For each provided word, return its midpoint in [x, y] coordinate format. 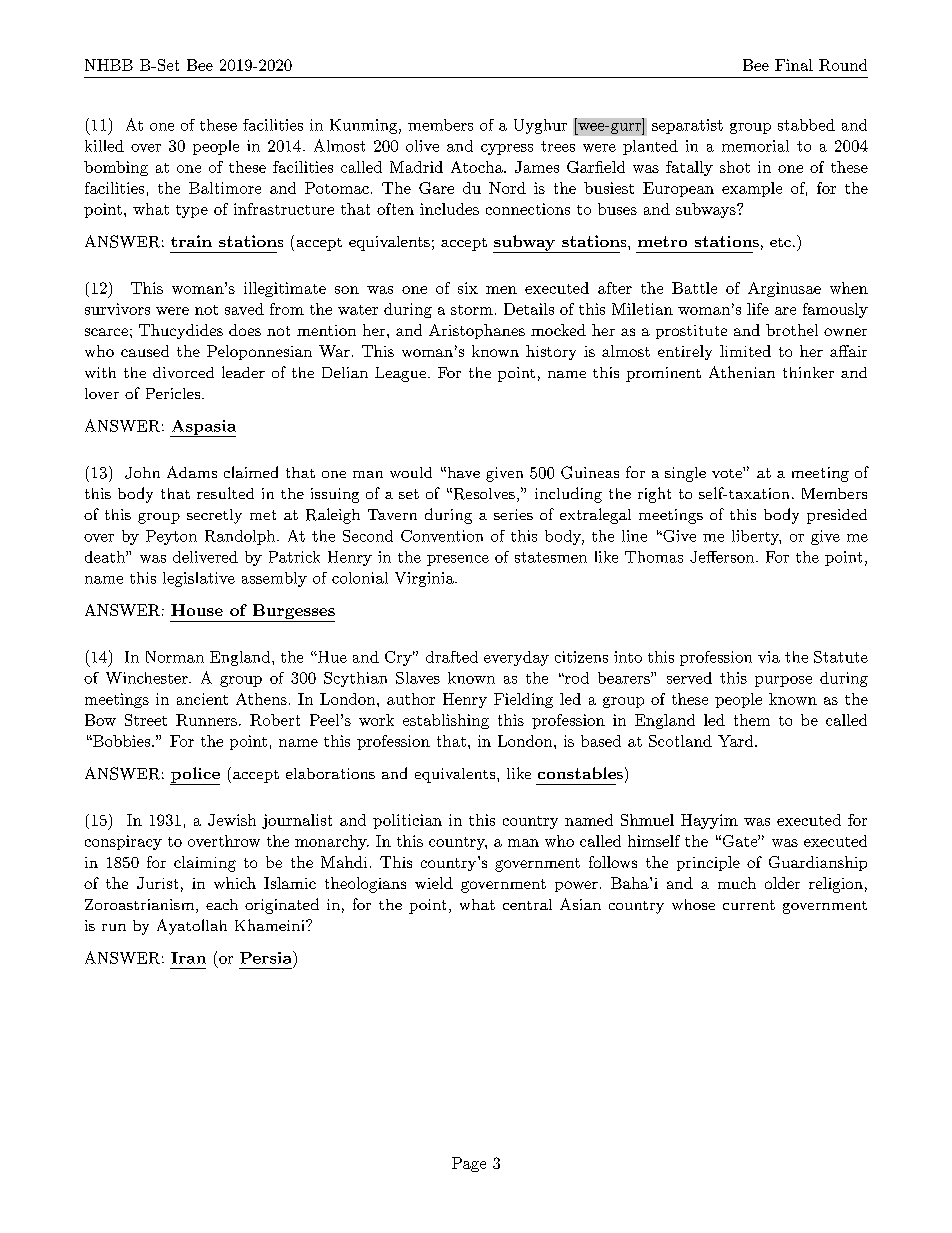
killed [104, 146]
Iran [188, 958]
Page [469, 1164]
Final [794, 65]
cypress [507, 149]
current [749, 905]
